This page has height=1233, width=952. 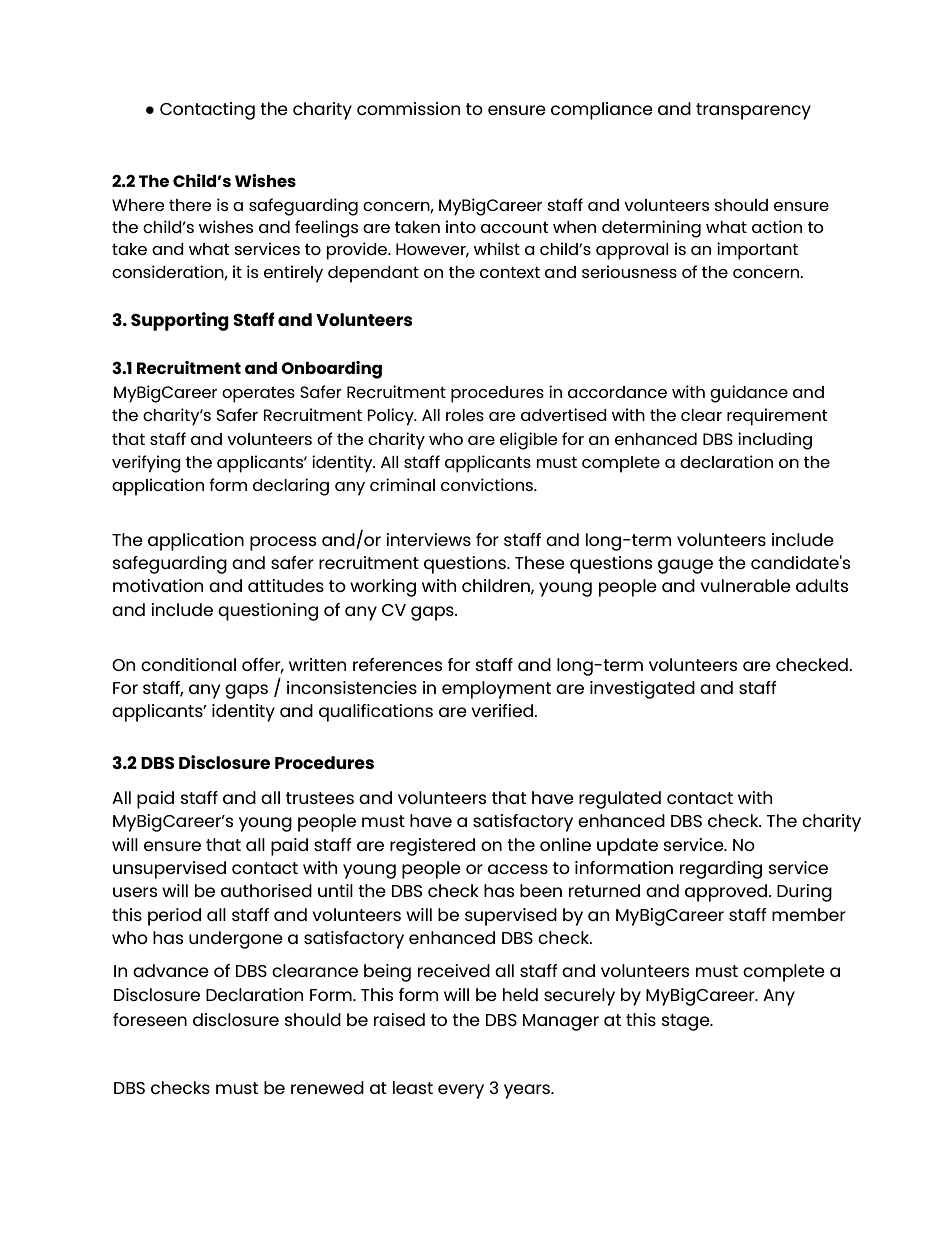 What do you see at coordinates (775, 441) in the page?
I see `including` at bounding box center [775, 441].
